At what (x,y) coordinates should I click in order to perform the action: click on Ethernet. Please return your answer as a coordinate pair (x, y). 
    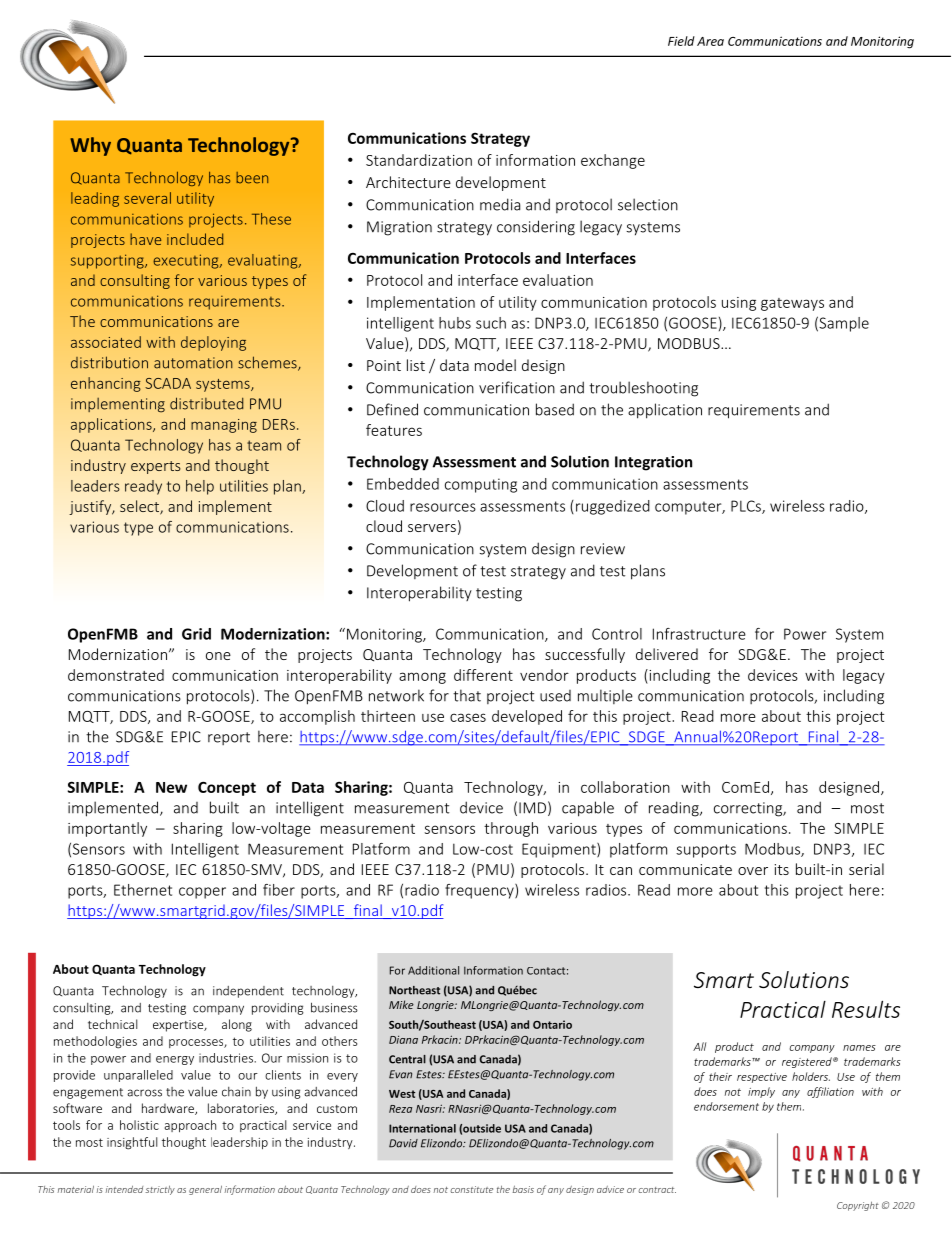
    Looking at the image, I should click on (143, 890).
